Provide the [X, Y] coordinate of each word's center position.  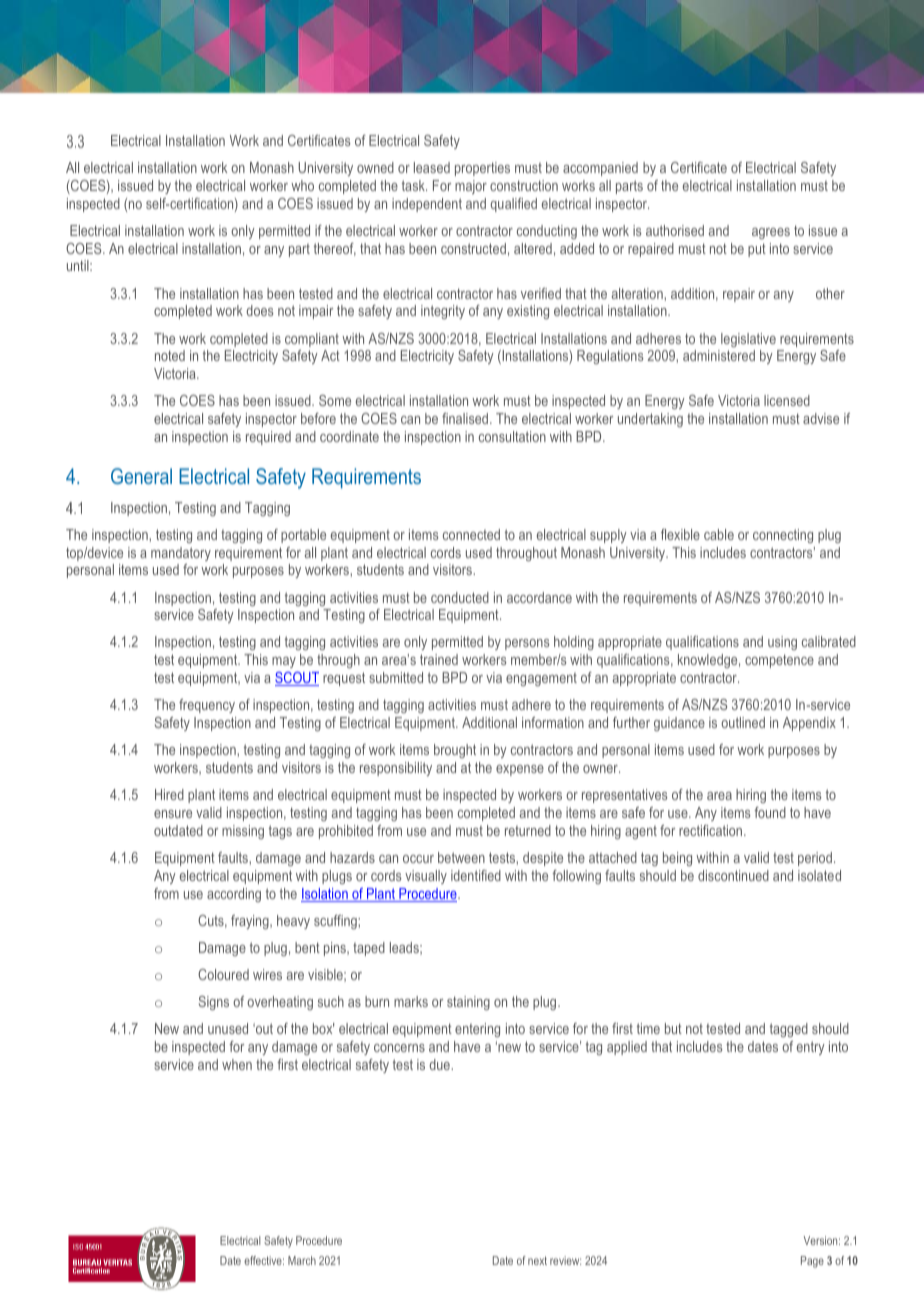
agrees [771, 233]
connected [471, 534]
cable [719, 534]
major [471, 187]
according [234, 895]
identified [476, 875]
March [302, 1260]
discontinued [733, 875]
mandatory [181, 554]
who [302, 185]
